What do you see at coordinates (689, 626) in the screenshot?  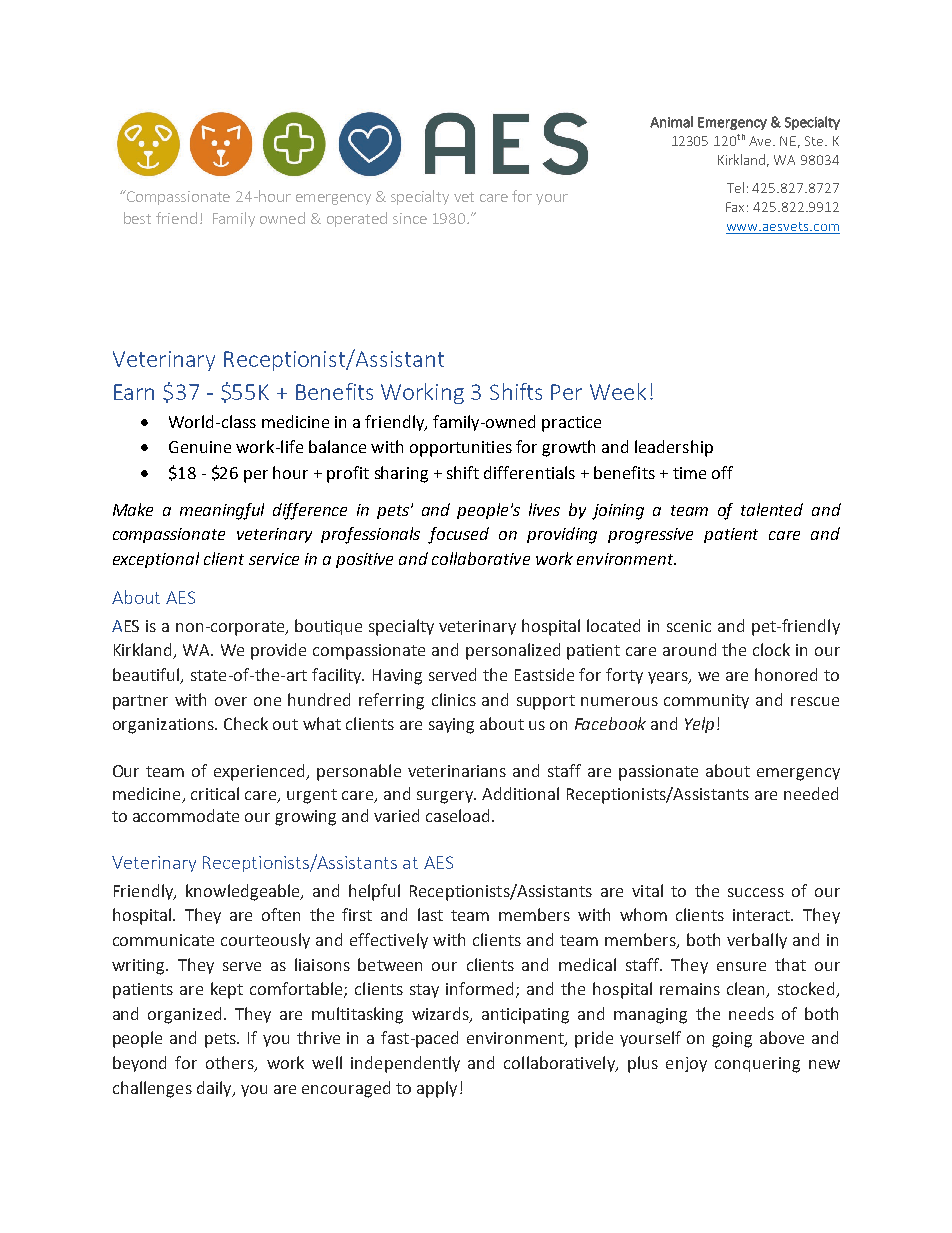 I see `scenic` at bounding box center [689, 626].
